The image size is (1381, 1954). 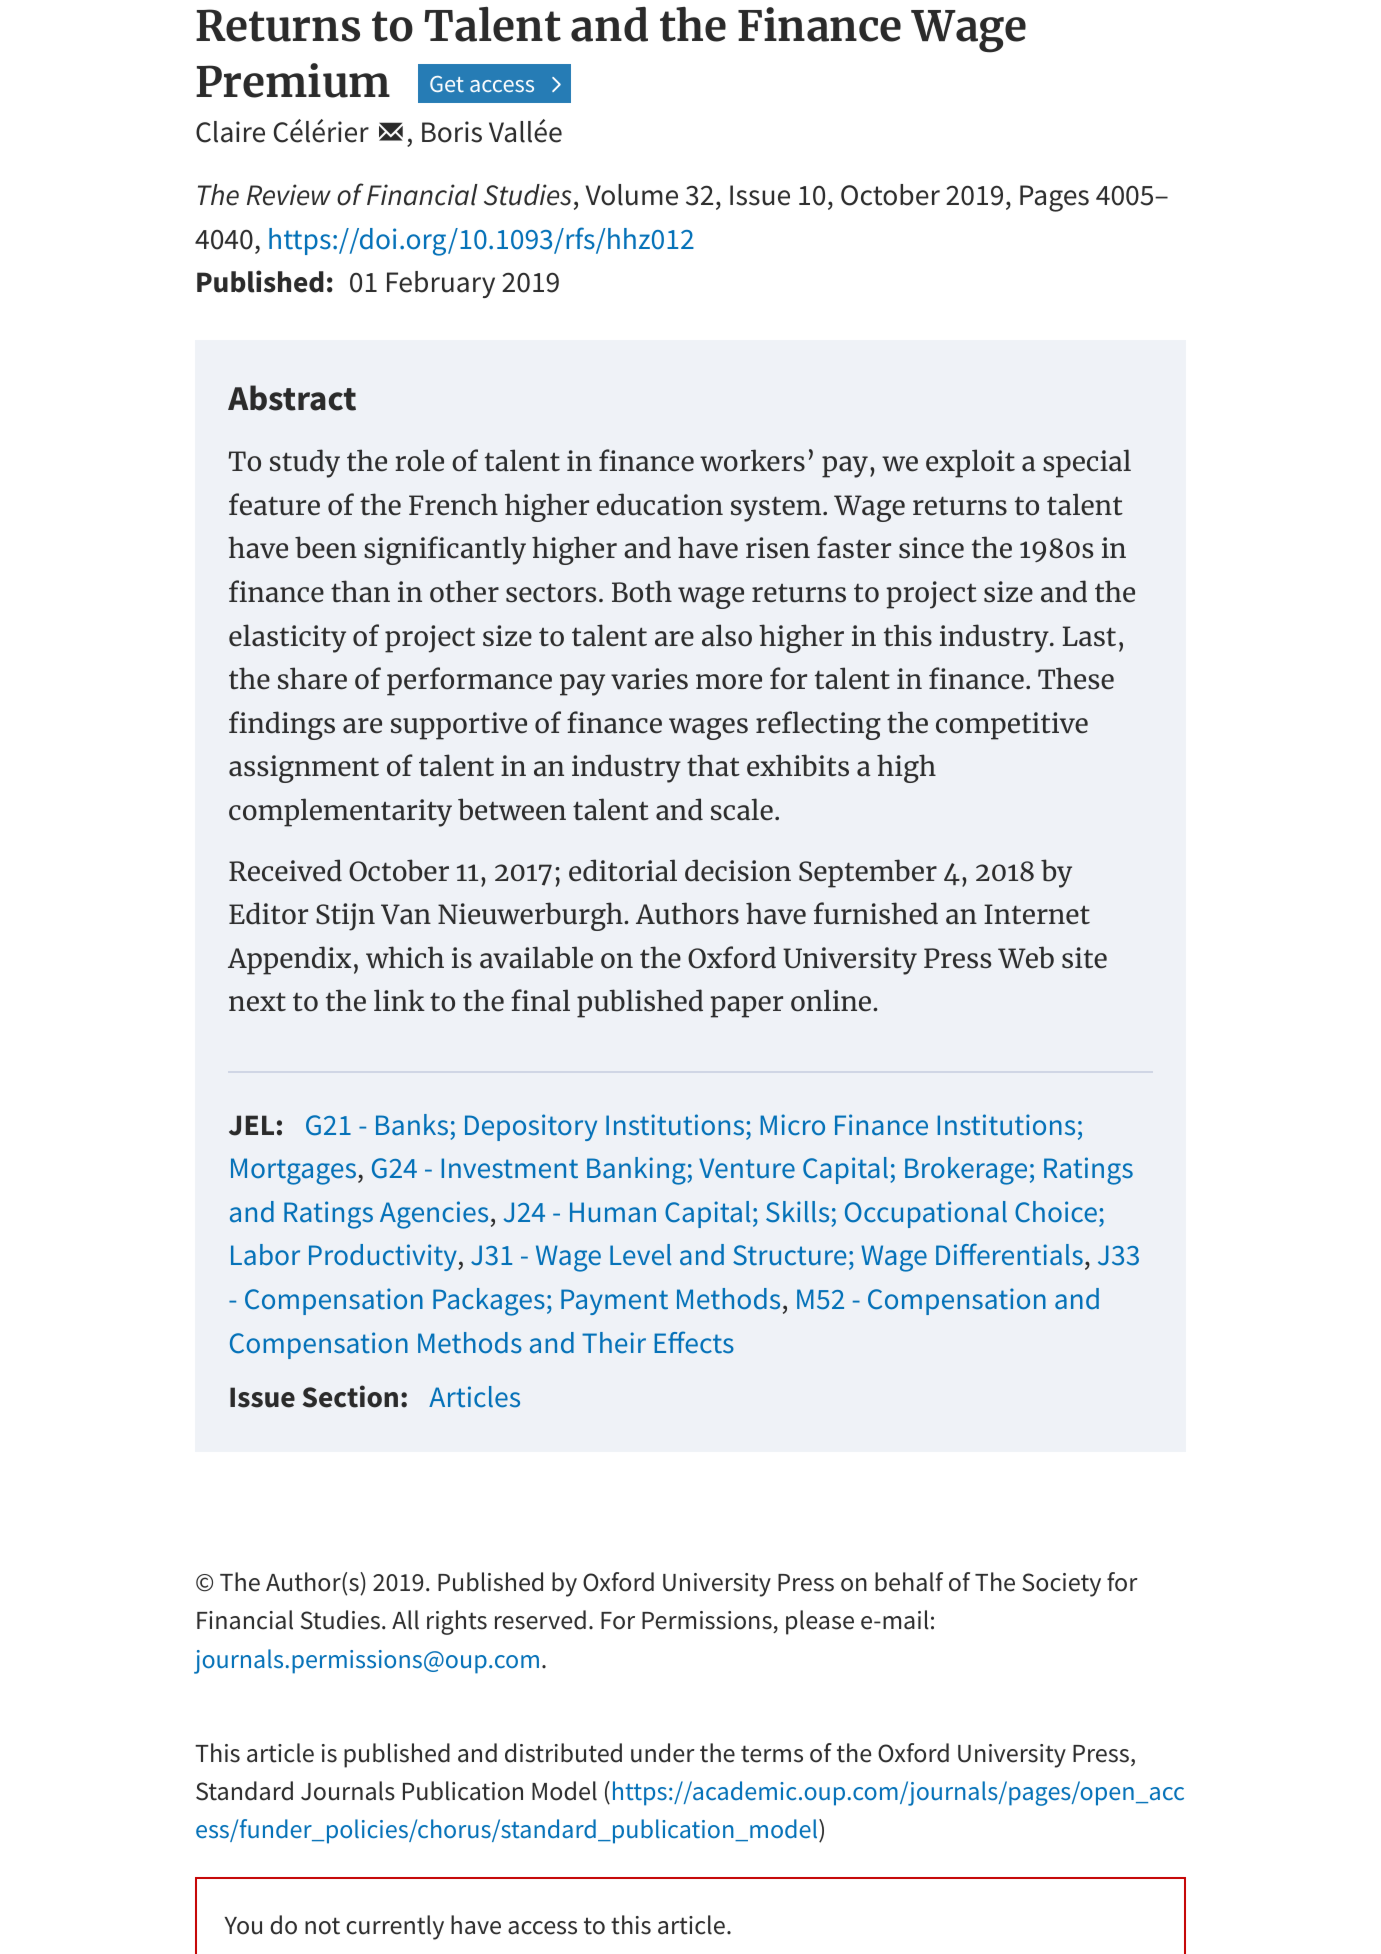 I want to click on distributed, so click(x=563, y=1753).
